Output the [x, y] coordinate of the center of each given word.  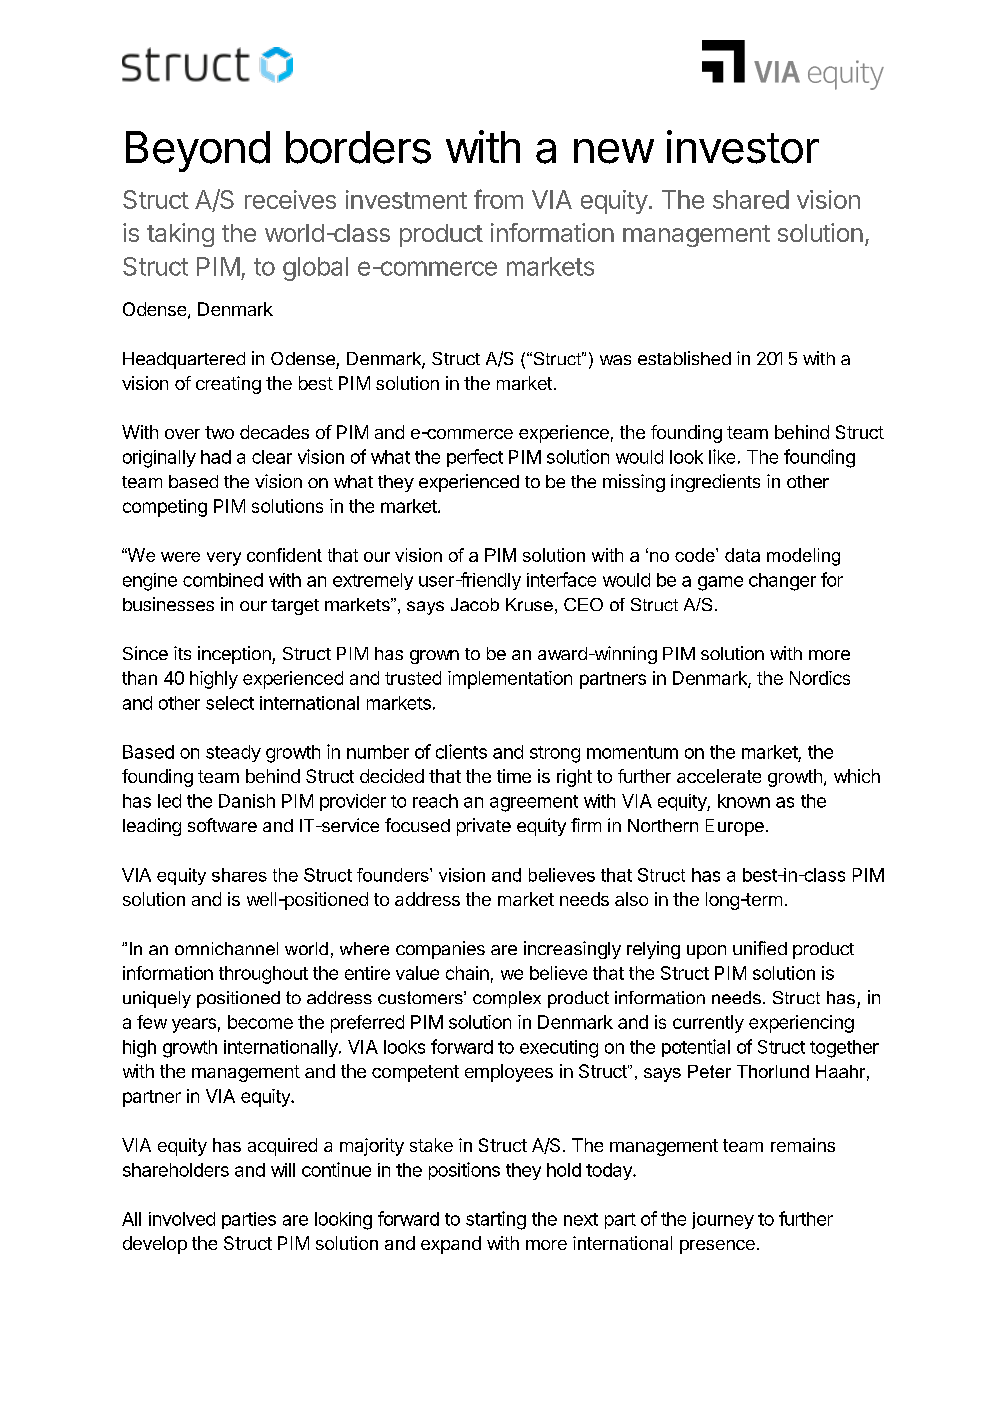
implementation [510, 680]
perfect [475, 458]
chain [467, 973]
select [230, 703]
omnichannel [226, 948]
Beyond [198, 151]
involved [182, 1219]
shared [751, 199]
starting [496, 1220]
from [498, 199]
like [722, 456]
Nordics [820, 678]
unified [760, 948]
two [219, 432]
